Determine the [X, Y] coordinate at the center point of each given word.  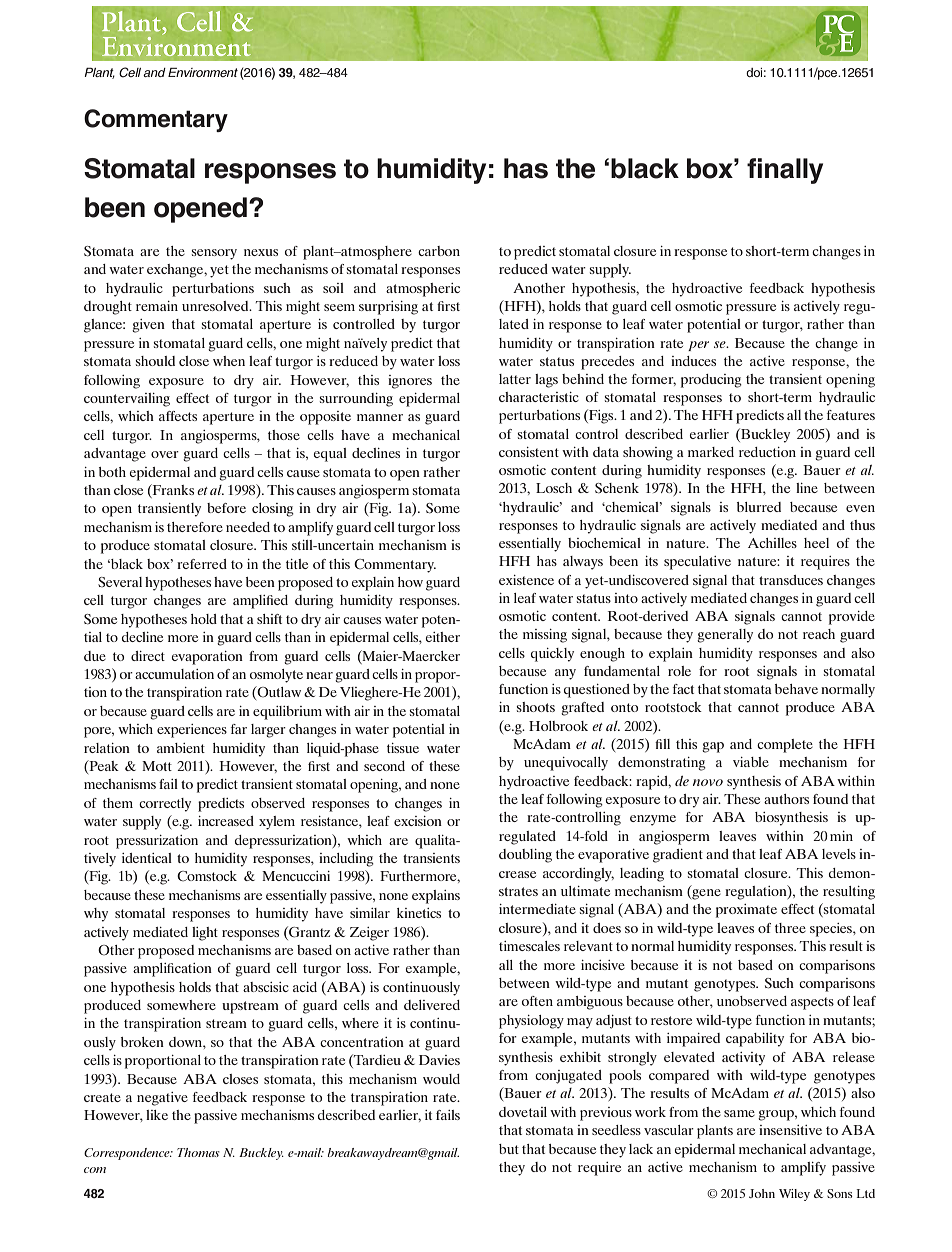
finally [785, 171]
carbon [439, 251]
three [790, 928]
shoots [536, 707]
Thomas [198, 1152]
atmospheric [423, 290]
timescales [529, 946]
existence [526, 580]
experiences [192, 731]
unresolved [216, 306]
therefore [195, 527]
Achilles [772, 543]
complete [785, 746]
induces [693, 361]
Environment [203, 72]
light [205, 934]
